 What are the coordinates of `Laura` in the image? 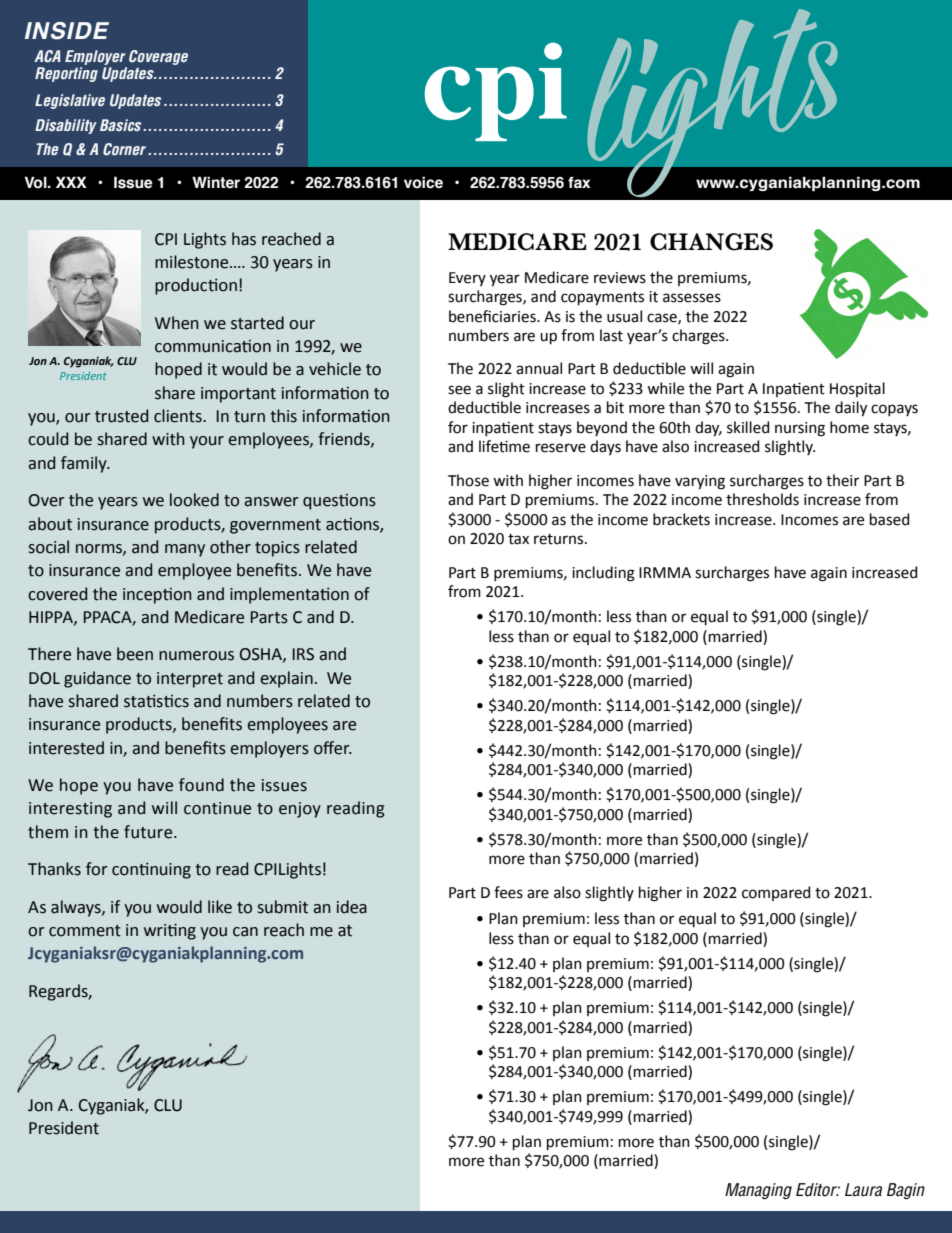 It's located at (863, 1190).
